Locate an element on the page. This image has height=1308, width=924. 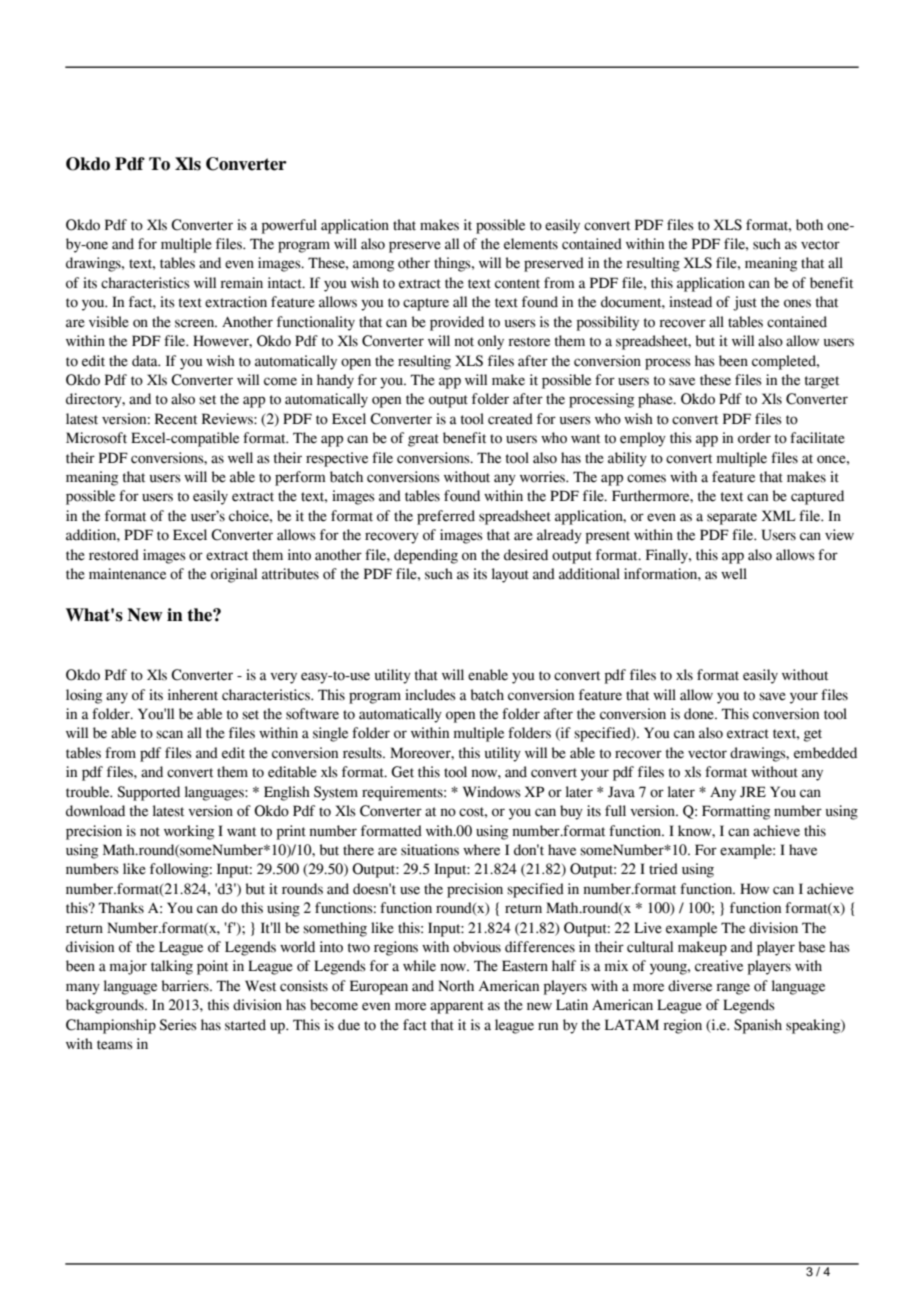
scan is located at coordinates (169, 734).
